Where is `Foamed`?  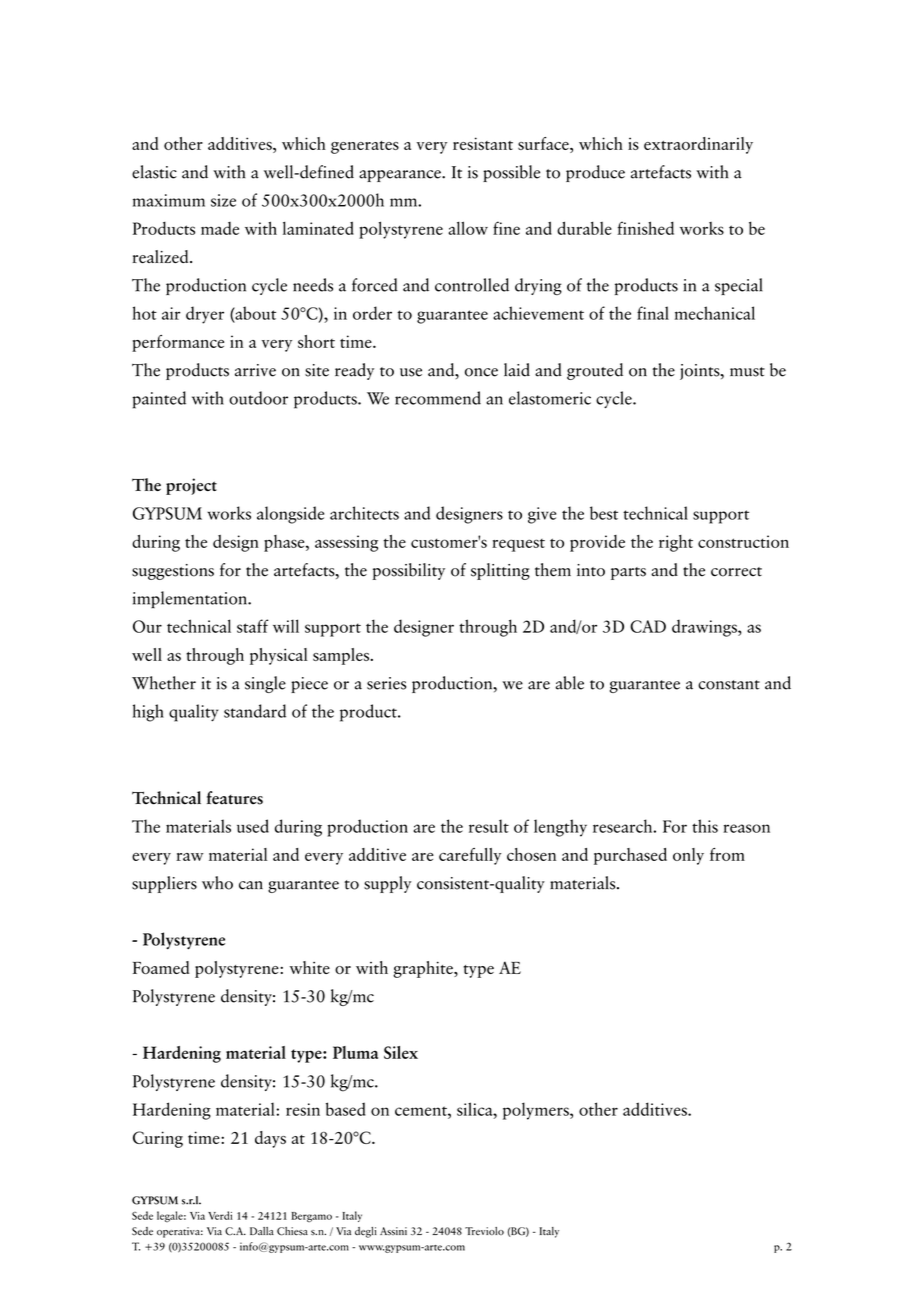 Foamed is located at coordinates (161, 967).
